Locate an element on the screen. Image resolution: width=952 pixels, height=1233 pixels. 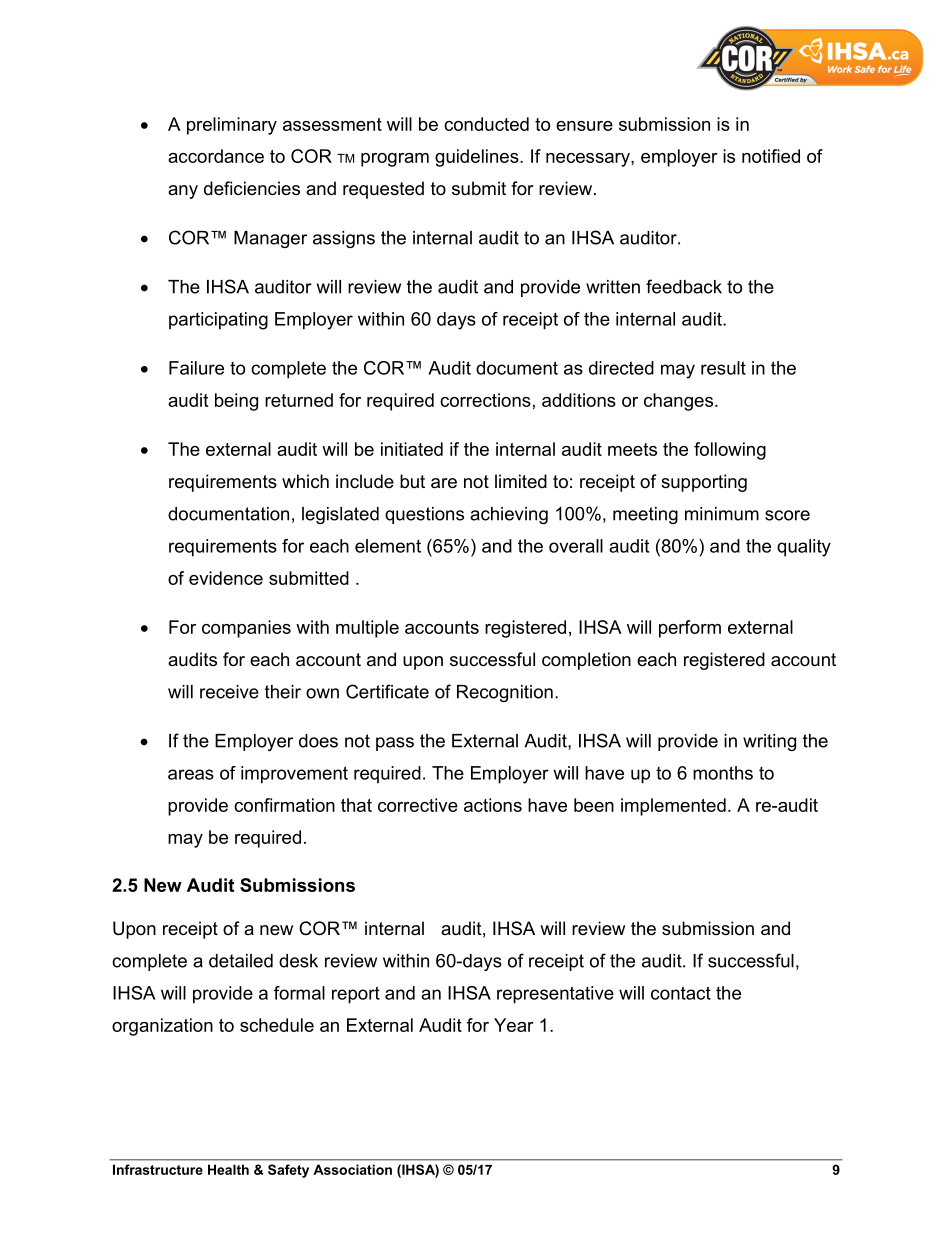
detailed is located at coordinates (241, 961).
